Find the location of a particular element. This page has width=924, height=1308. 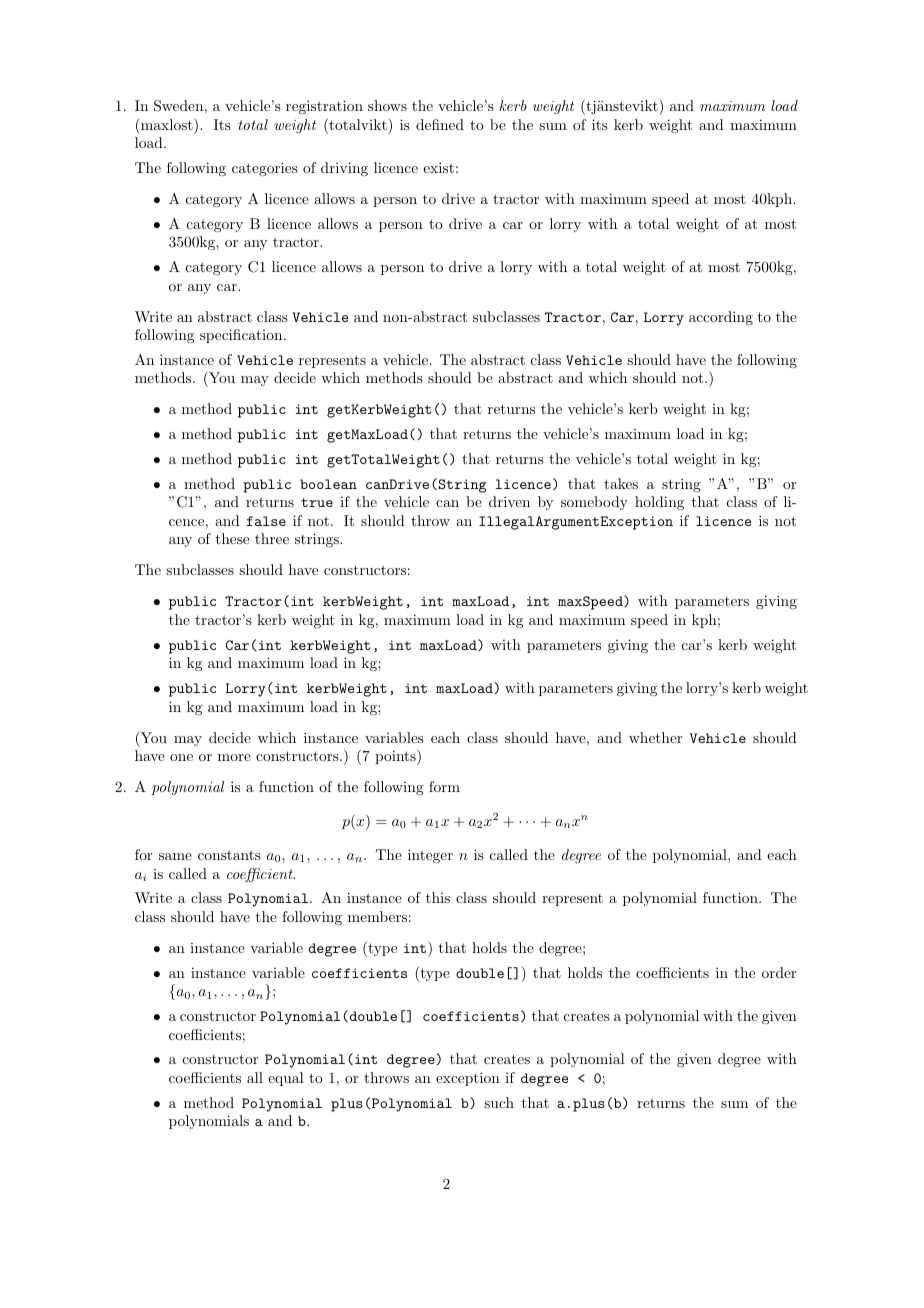

categories is located at coordinates (265, 169).
